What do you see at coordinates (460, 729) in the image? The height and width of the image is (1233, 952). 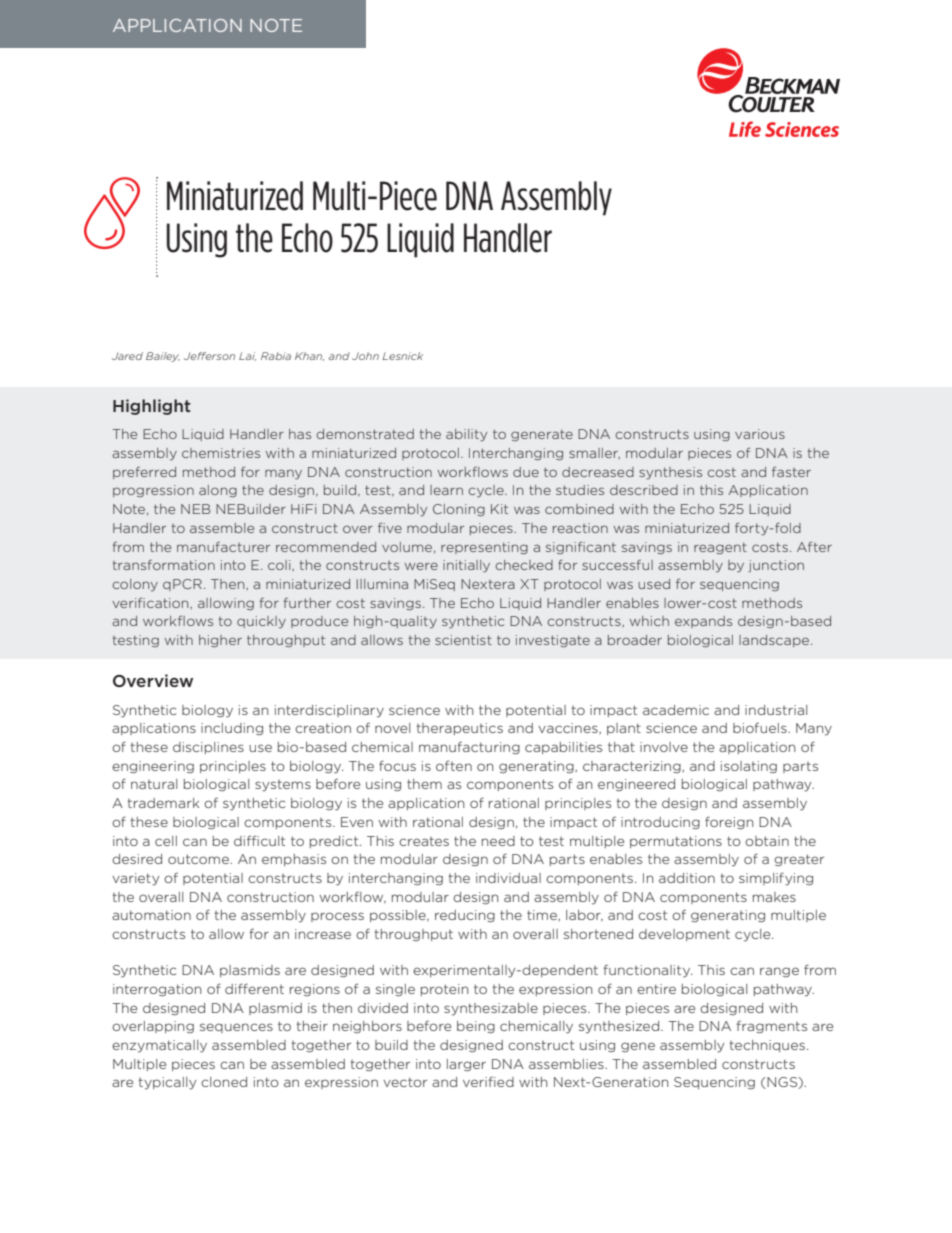 I see `therapeutics` at bounding box center [460, 729].
